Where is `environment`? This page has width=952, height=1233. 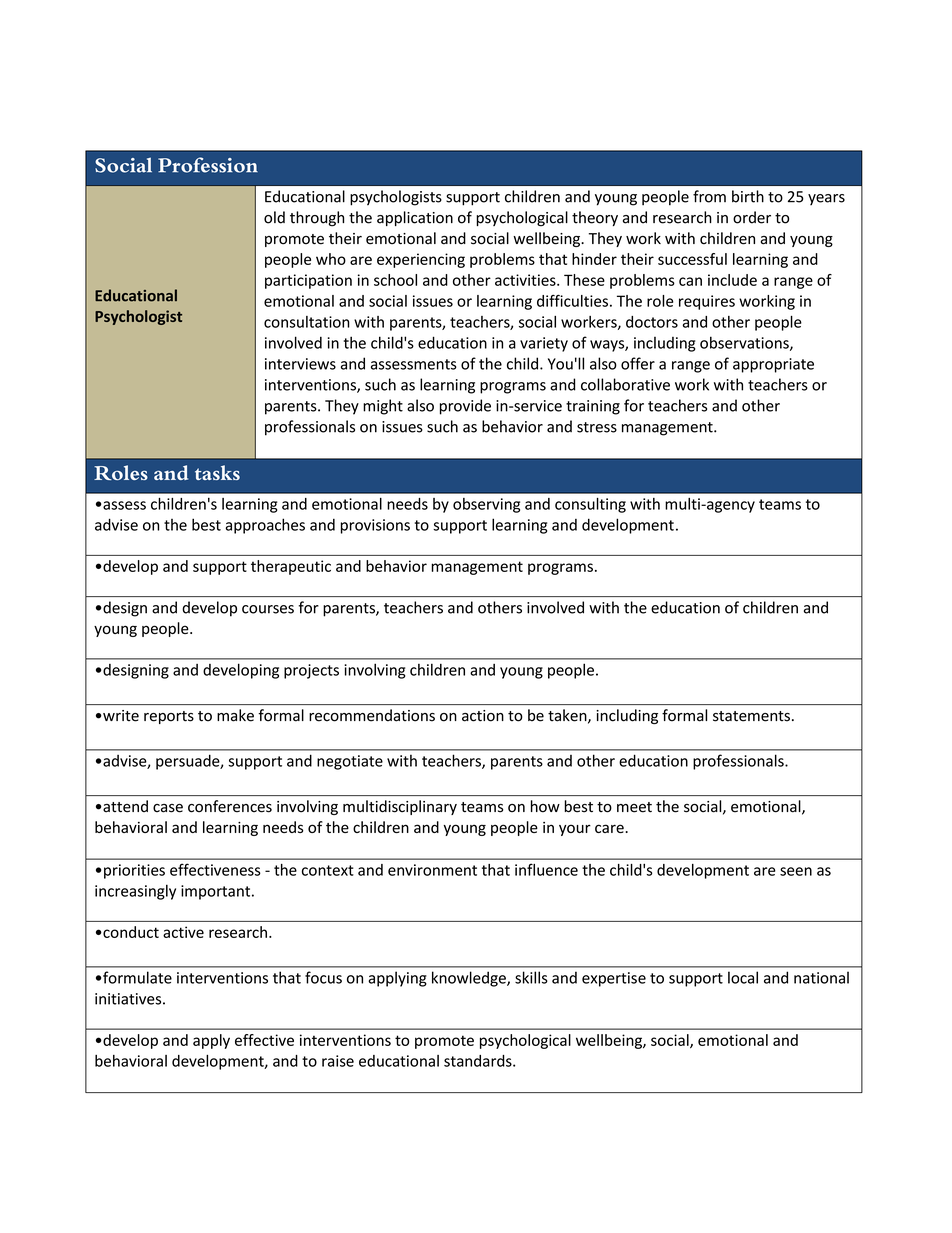 environment is located at coordinates (432, 870).
